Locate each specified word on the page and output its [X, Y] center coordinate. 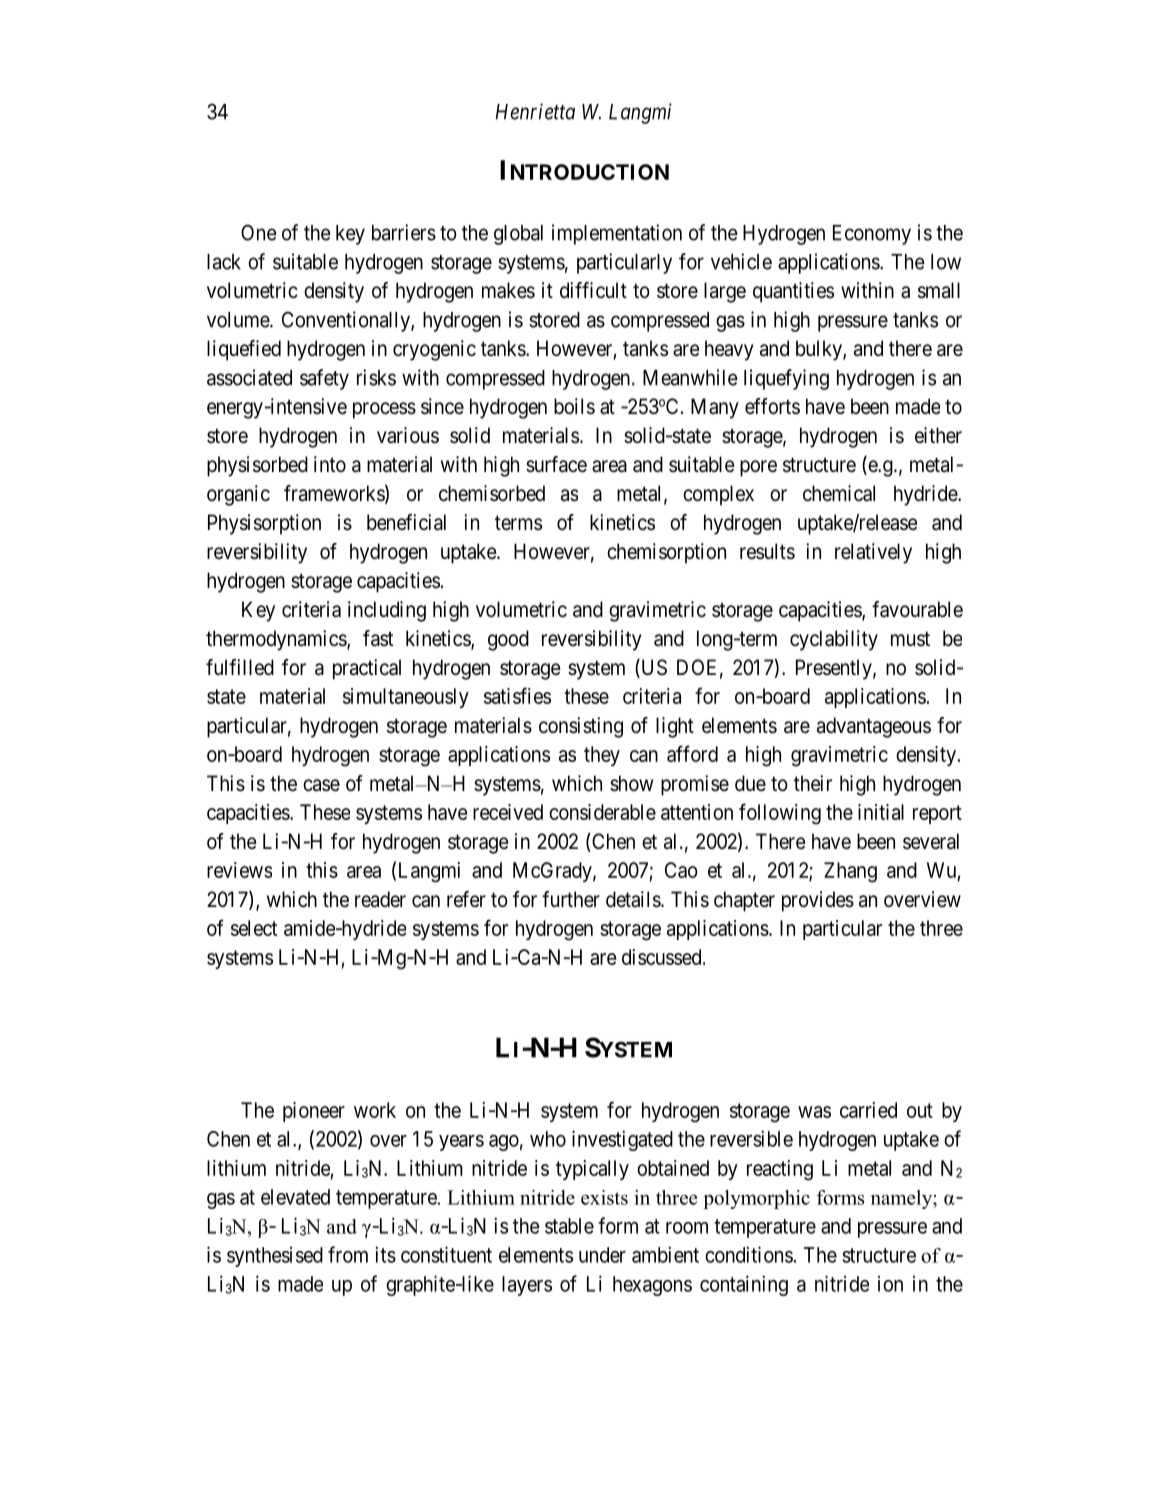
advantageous [874, 727]
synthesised [275, 1257]
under [602, 1255]
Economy [872, 235]
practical [367, 669]
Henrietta [535, 111]
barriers [404, 232]
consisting [581, 727]
